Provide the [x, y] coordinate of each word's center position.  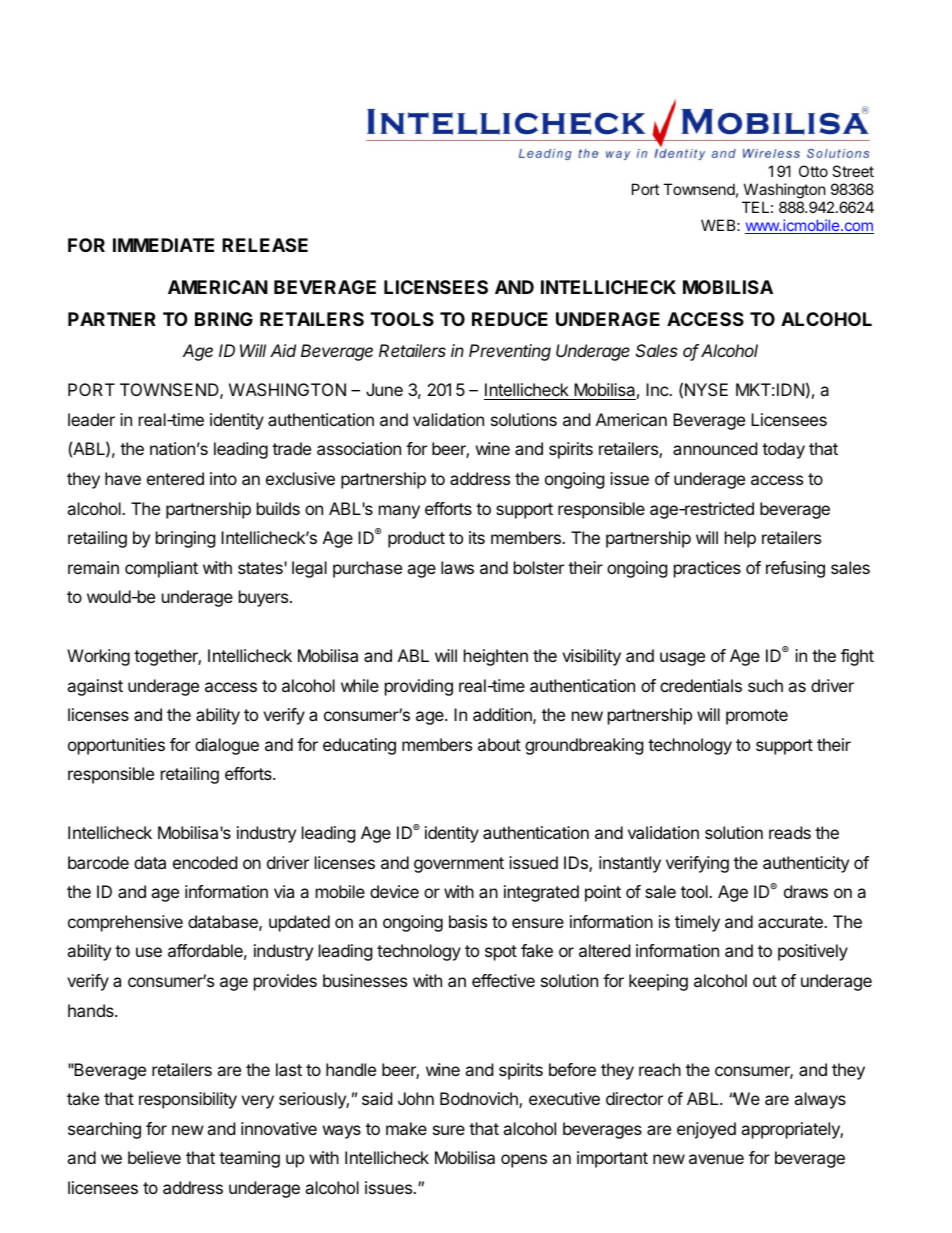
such [765, 685]
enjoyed [706, 1130]
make [406, 1128]
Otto [813, 171]
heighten [496, 657]
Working [98, 657]
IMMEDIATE [163, 245]
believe [154, 1157]
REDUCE [510, 319]
